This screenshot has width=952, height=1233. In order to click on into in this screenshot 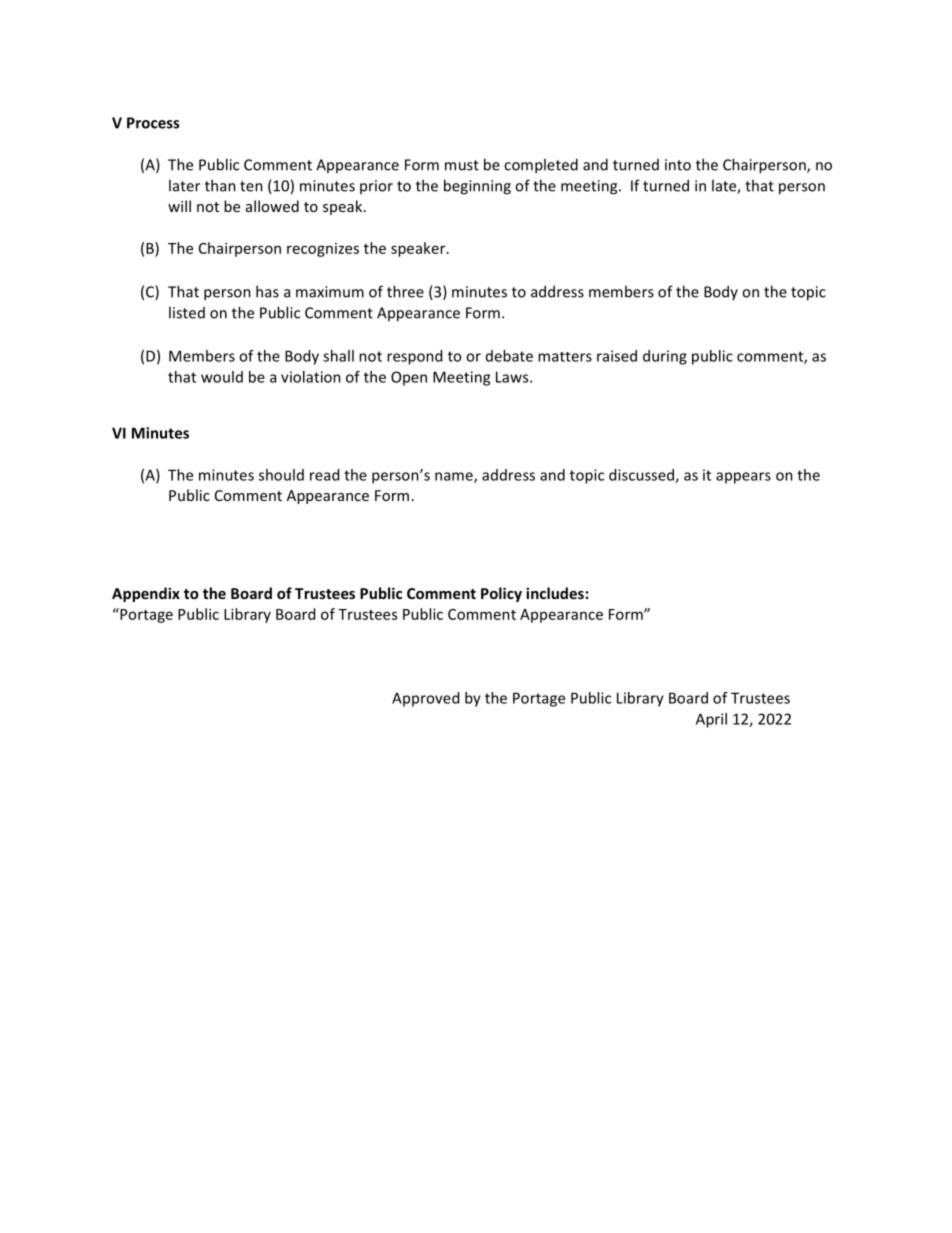, I will do `click(678, 165)`.
